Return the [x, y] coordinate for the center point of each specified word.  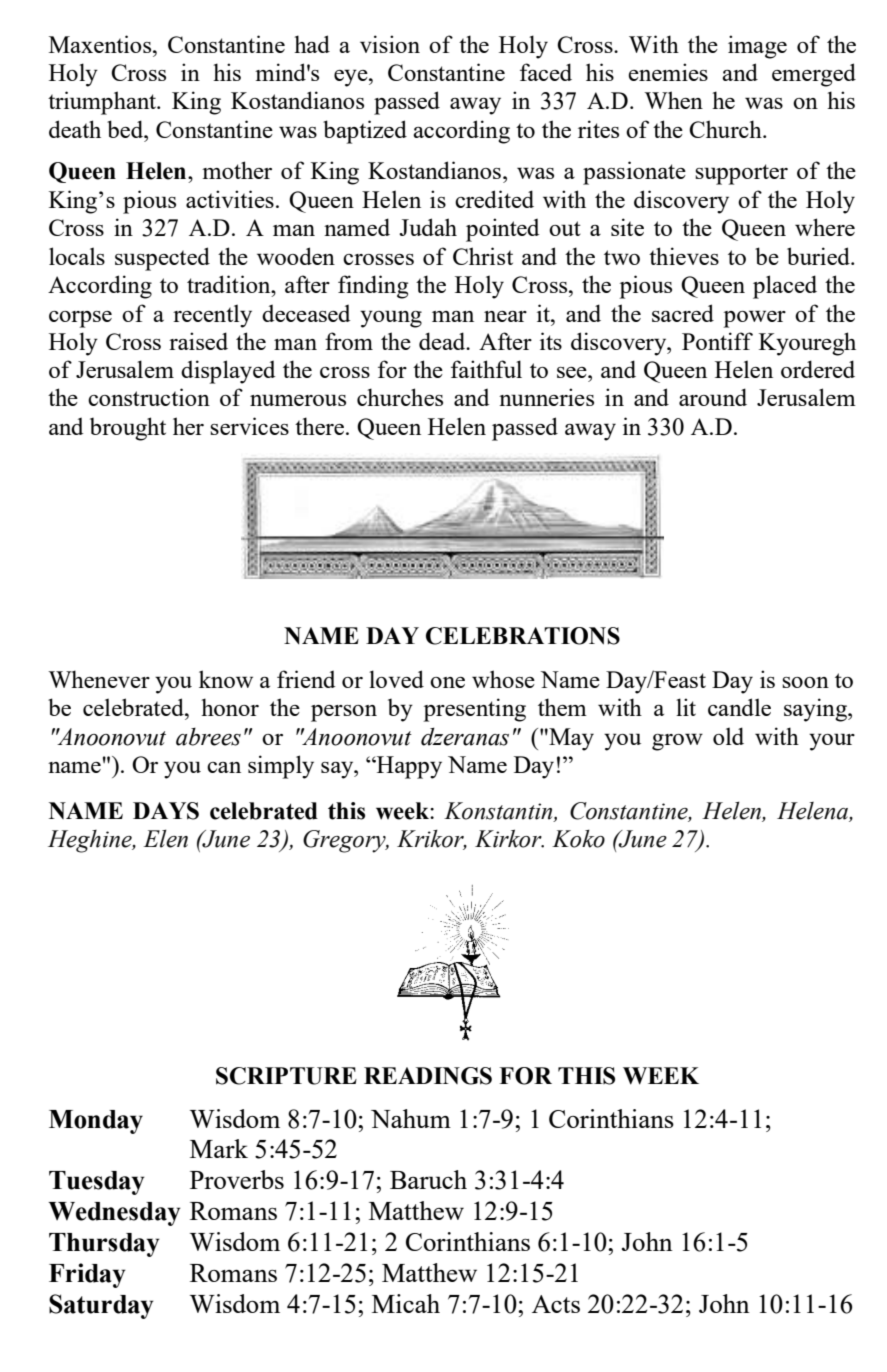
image [757, 47]
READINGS [428, 1076]
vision [390, 44]
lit [686, 707]
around [713, 397]
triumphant [103, 103]
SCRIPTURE [286, 1076]
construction [149, 397]
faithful [486, 369]
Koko [578, 838]
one [447, 682]
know [226, 679]
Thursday [104, 1245]
